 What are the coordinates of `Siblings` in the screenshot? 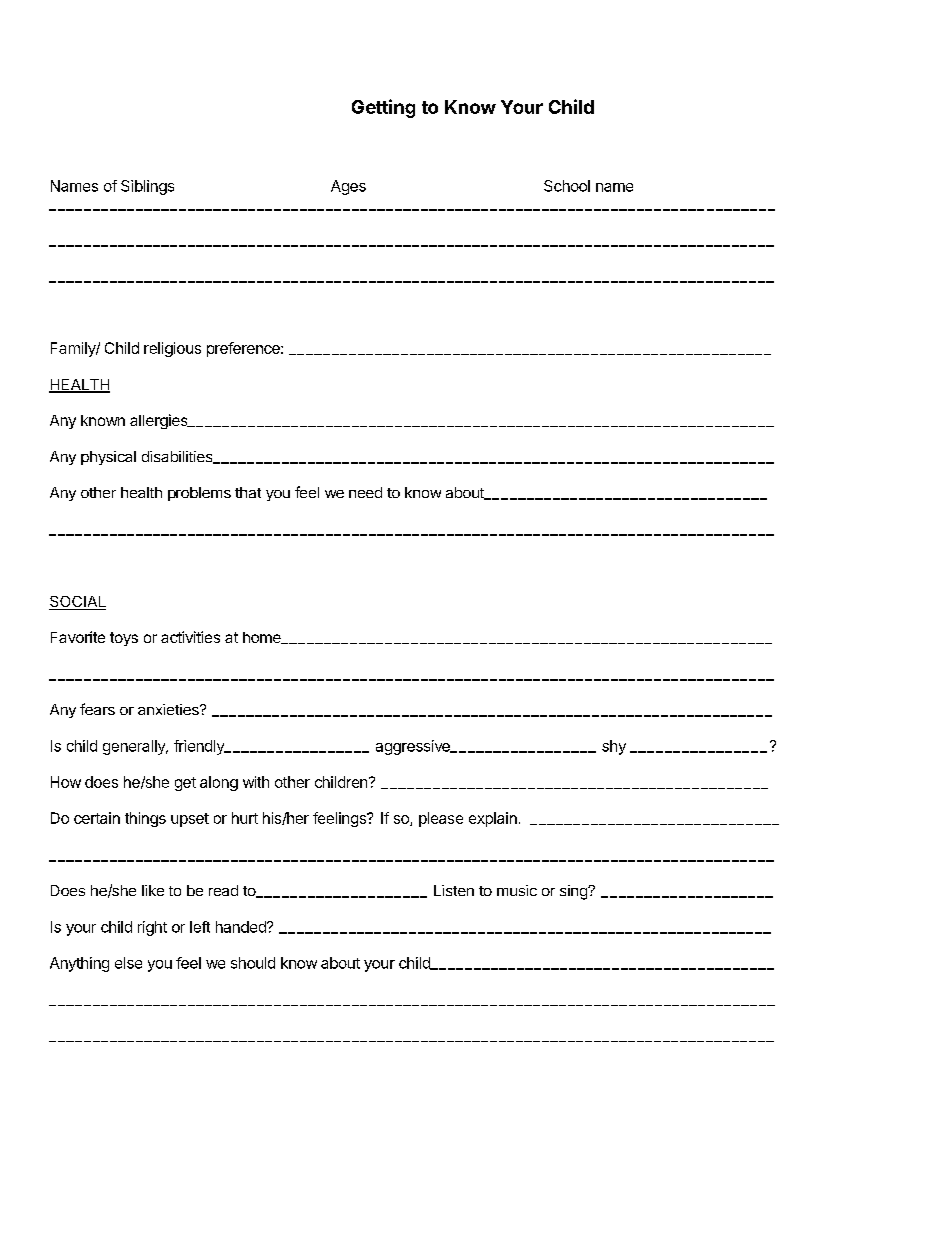 It's located at (147, 187).
